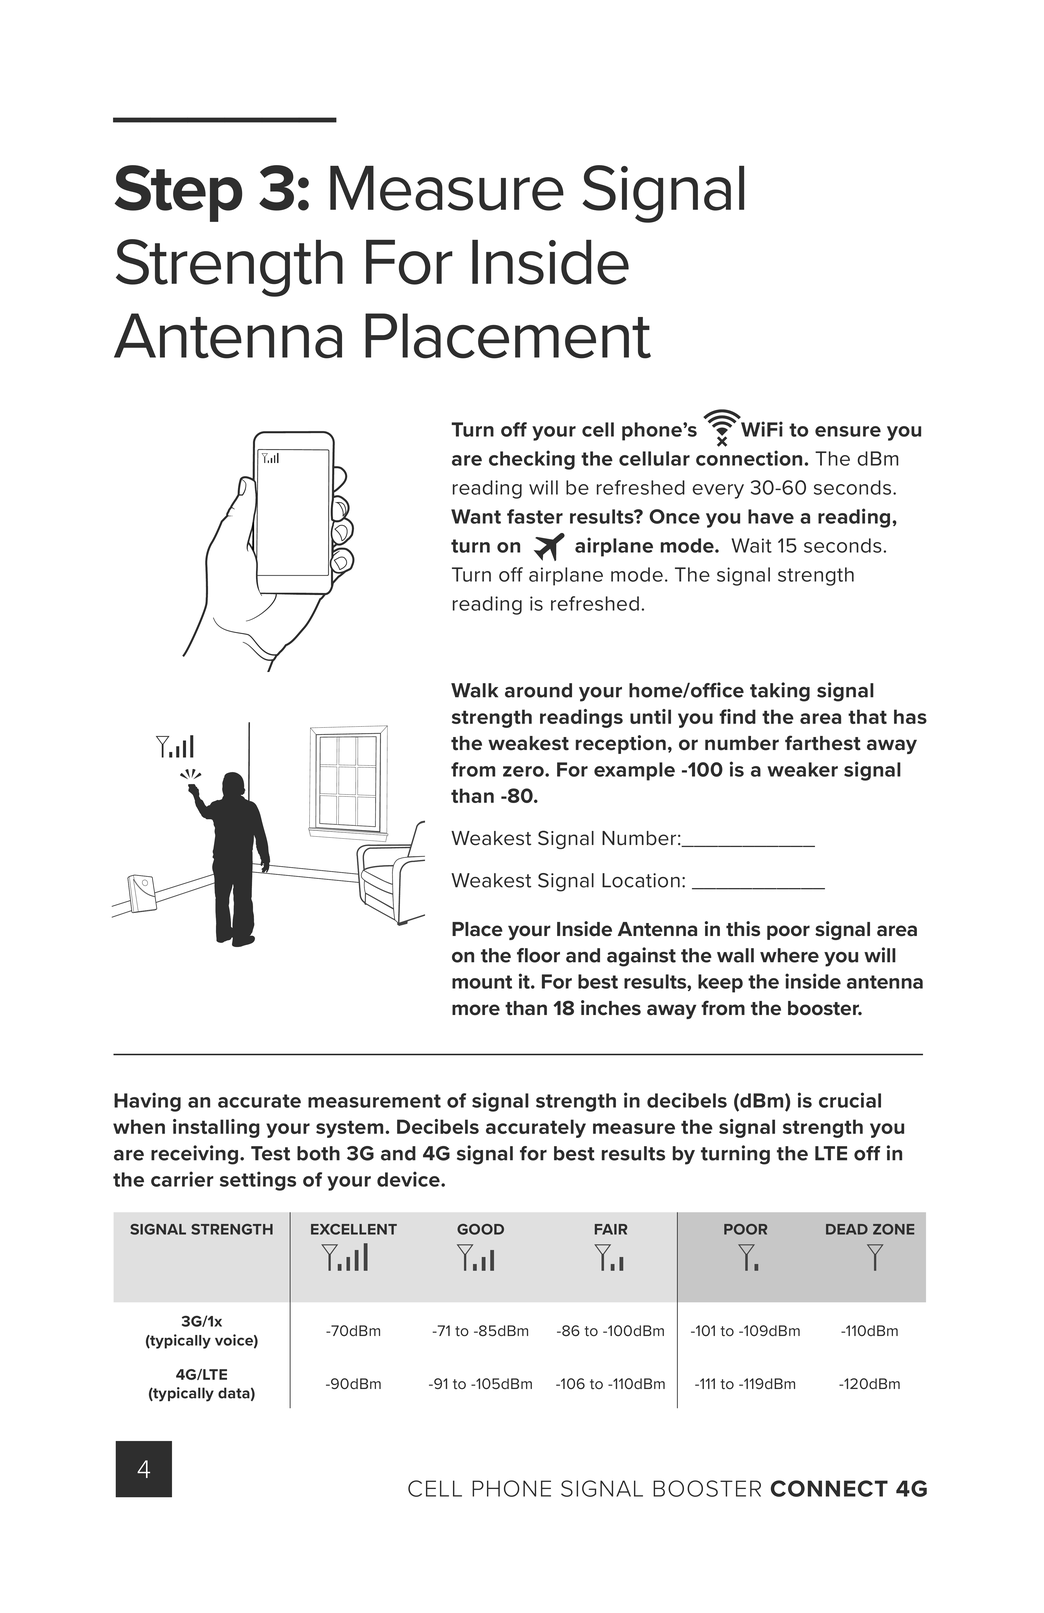 The width and height of the document is (1044, 1613). What do you see at coordinates (848, 431) in the document?
I see `ensure` at bounding box center [848, 431].
